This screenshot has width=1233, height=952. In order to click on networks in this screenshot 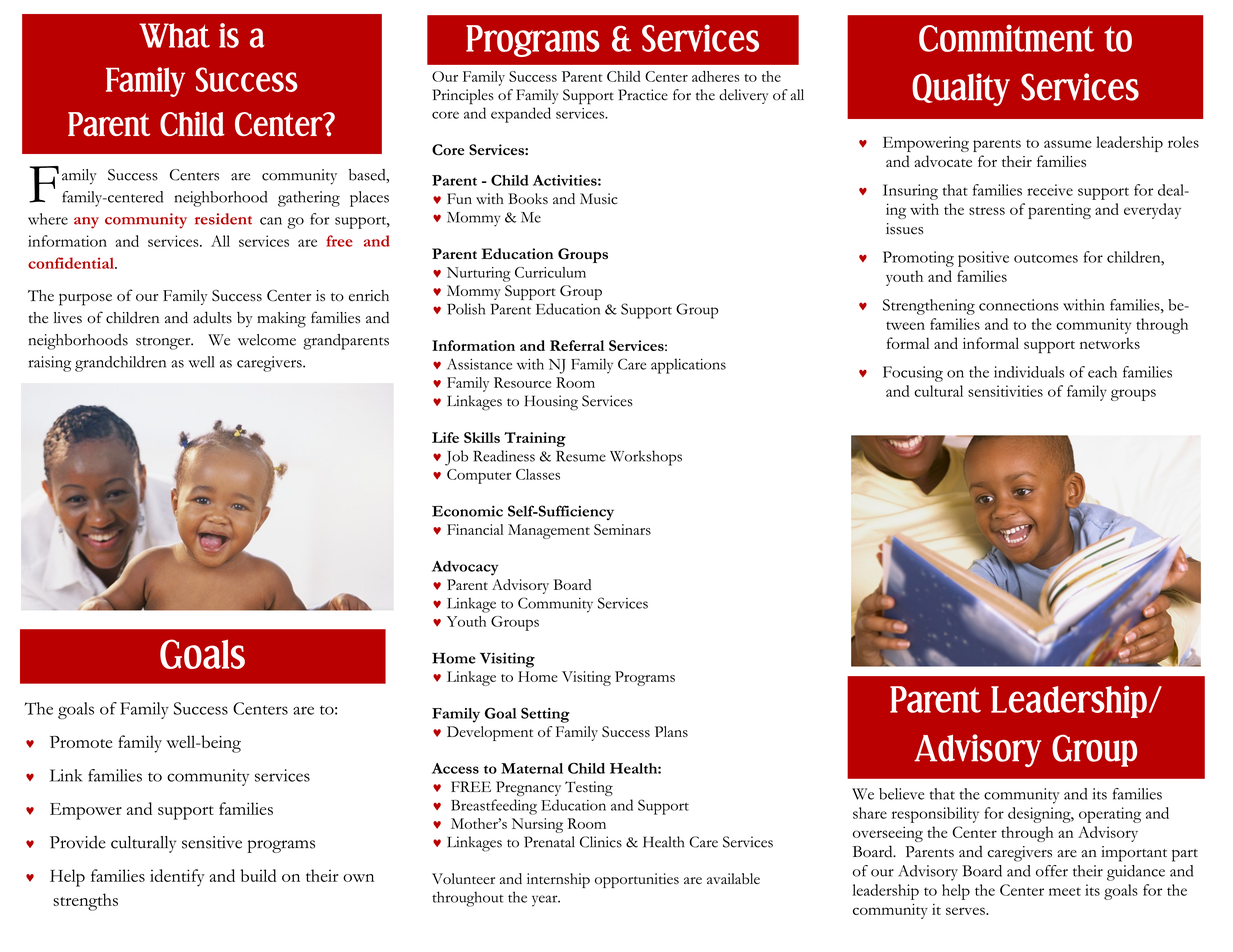, I will do `click(1110, 343)`.
